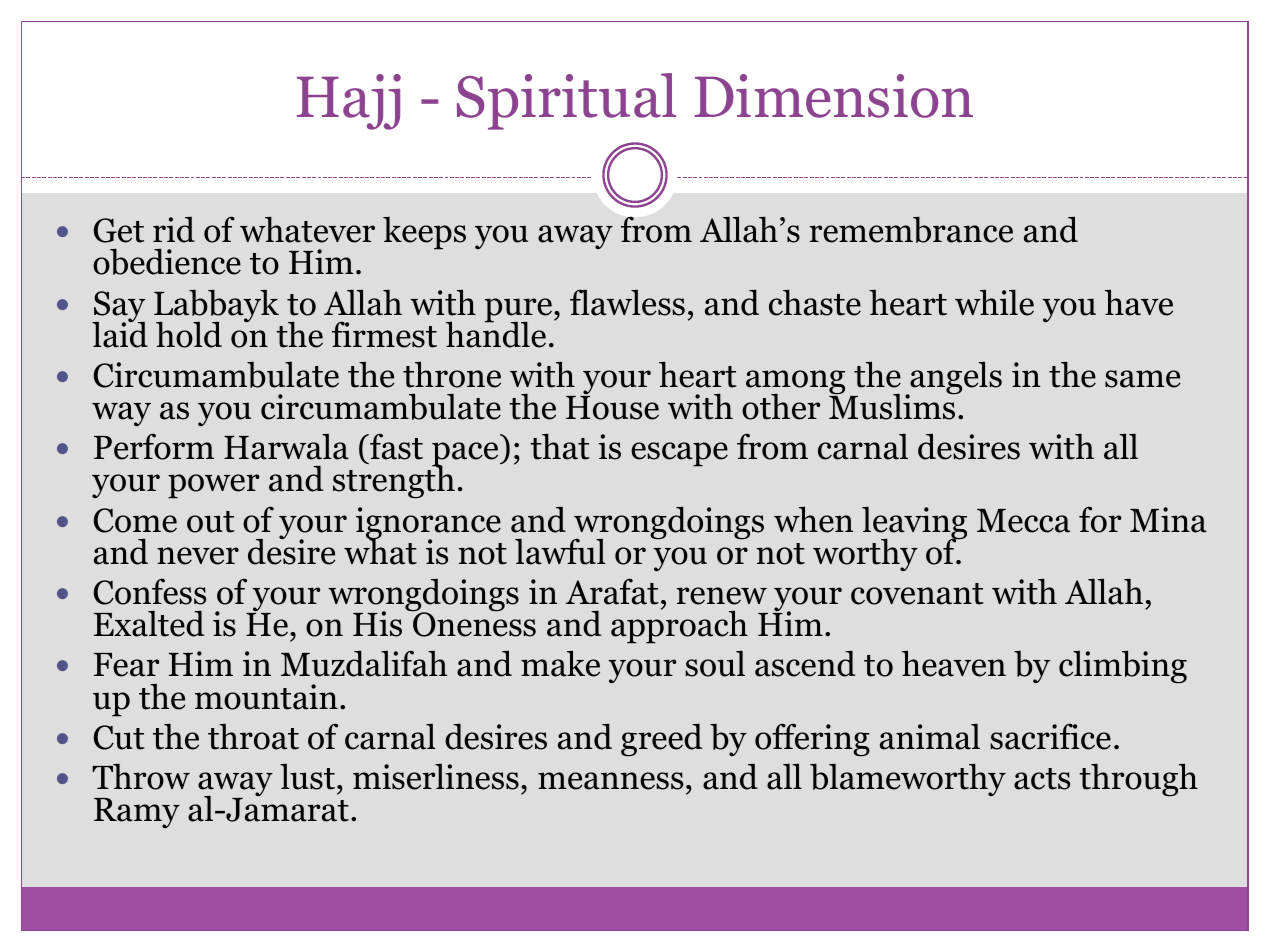  What do you see at coordinates (627, 302) in the screenshot?
I see `flawless` at bounding box center [627, 302].
